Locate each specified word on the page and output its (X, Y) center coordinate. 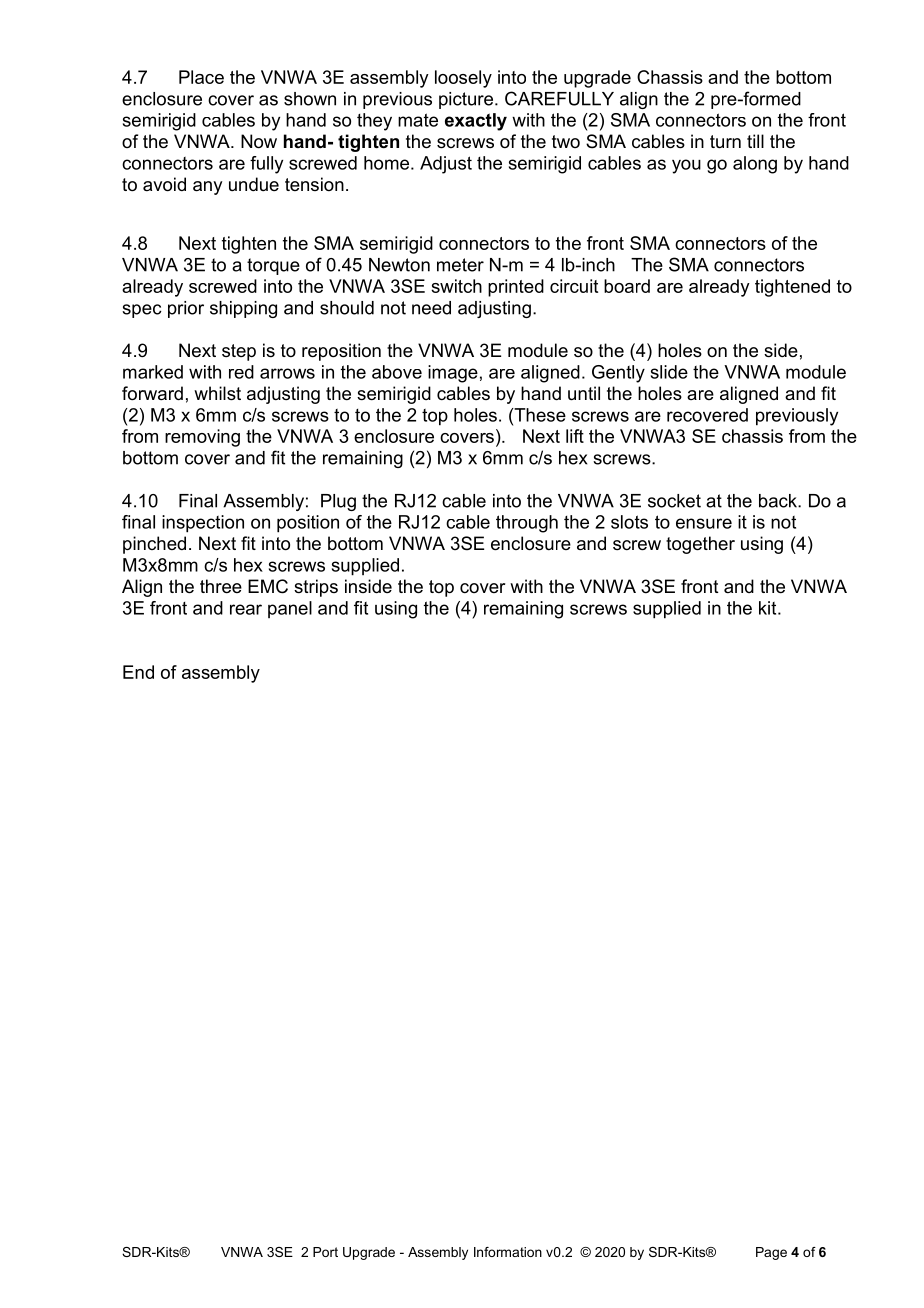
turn (725, 142)
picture (467, 100)
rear (246, 609)
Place (201, 77)
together (700, 545)
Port (325, 1252)
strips (316, 588)
